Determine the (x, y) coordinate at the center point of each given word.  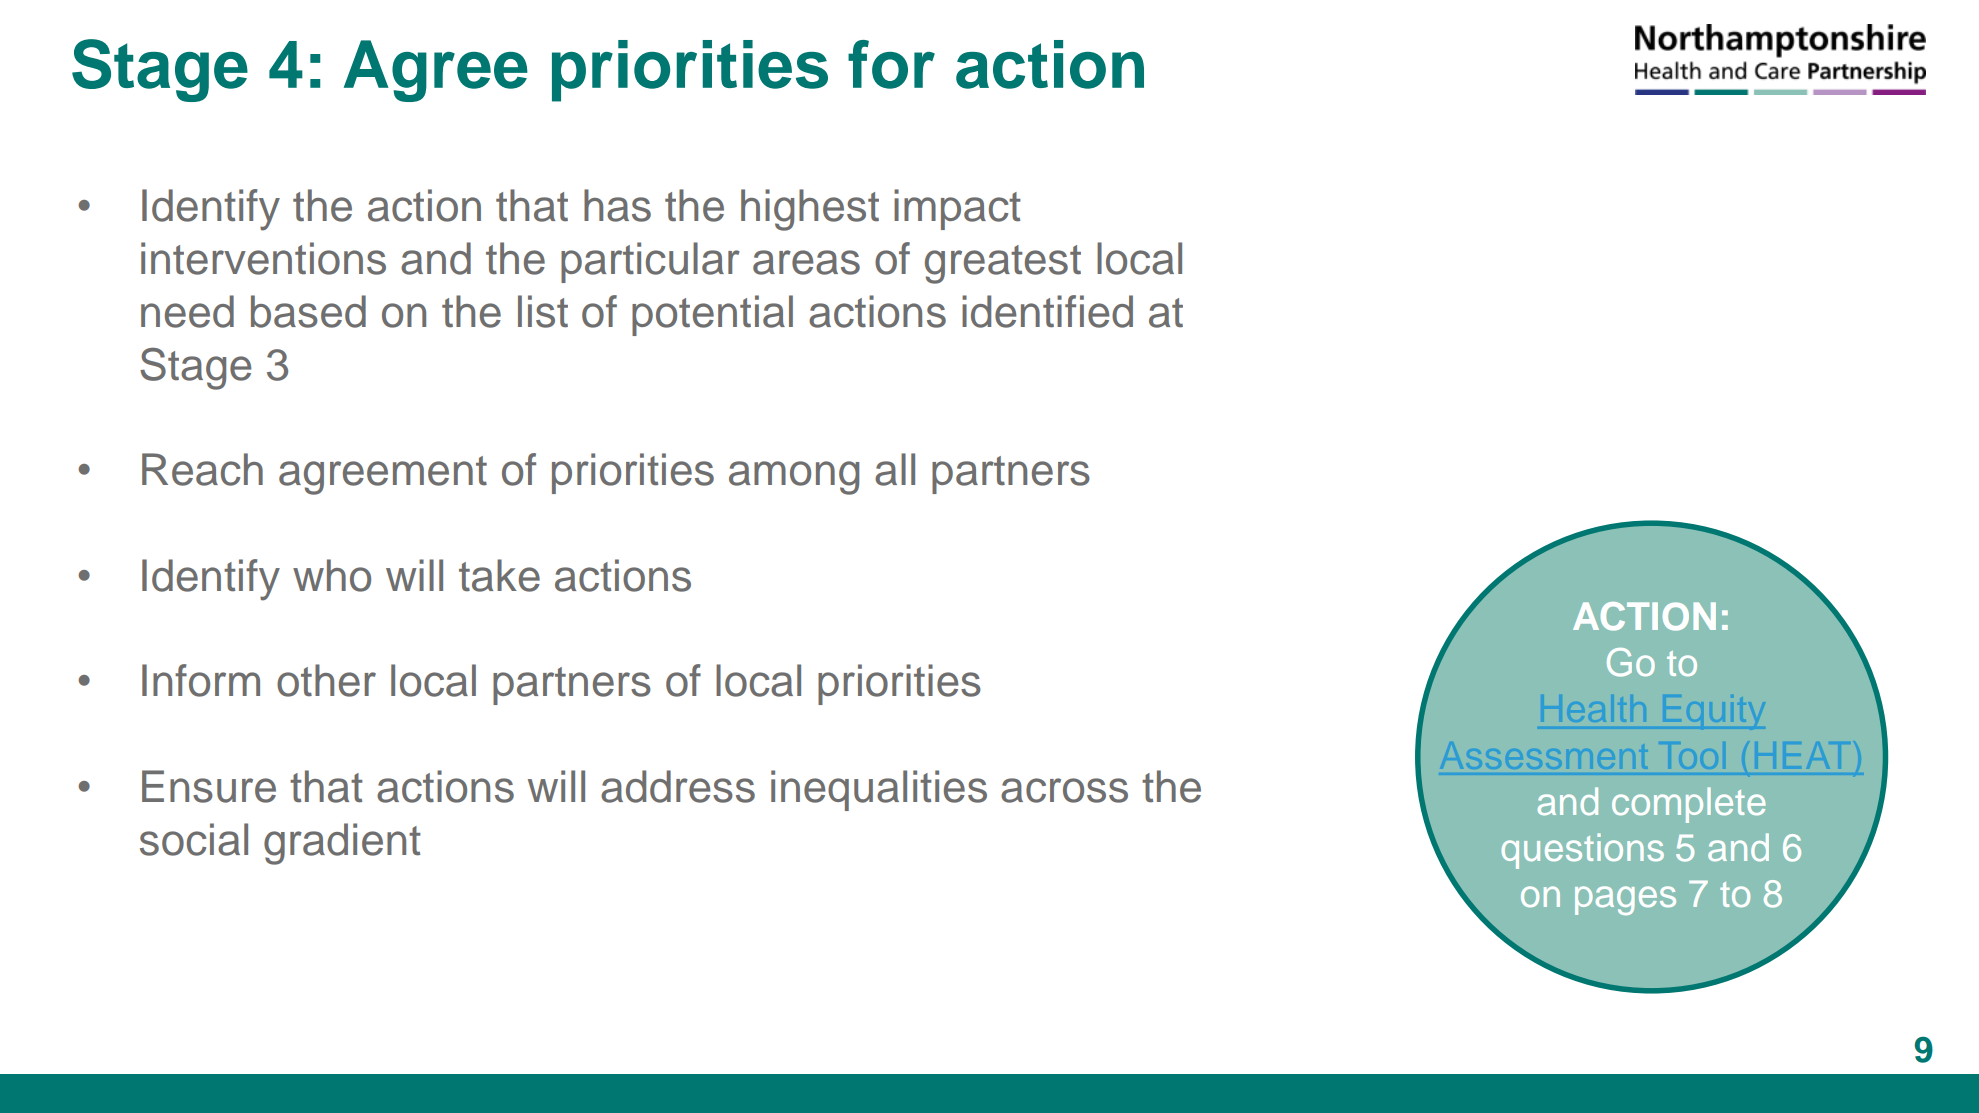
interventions (263, 258)
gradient (342, 844)
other (326, 680)
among (794, 478)
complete (1689, 805)
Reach (202, 469)
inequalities (879, 790)
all (895, 469)
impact (957, 209)
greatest (1003, 264)
